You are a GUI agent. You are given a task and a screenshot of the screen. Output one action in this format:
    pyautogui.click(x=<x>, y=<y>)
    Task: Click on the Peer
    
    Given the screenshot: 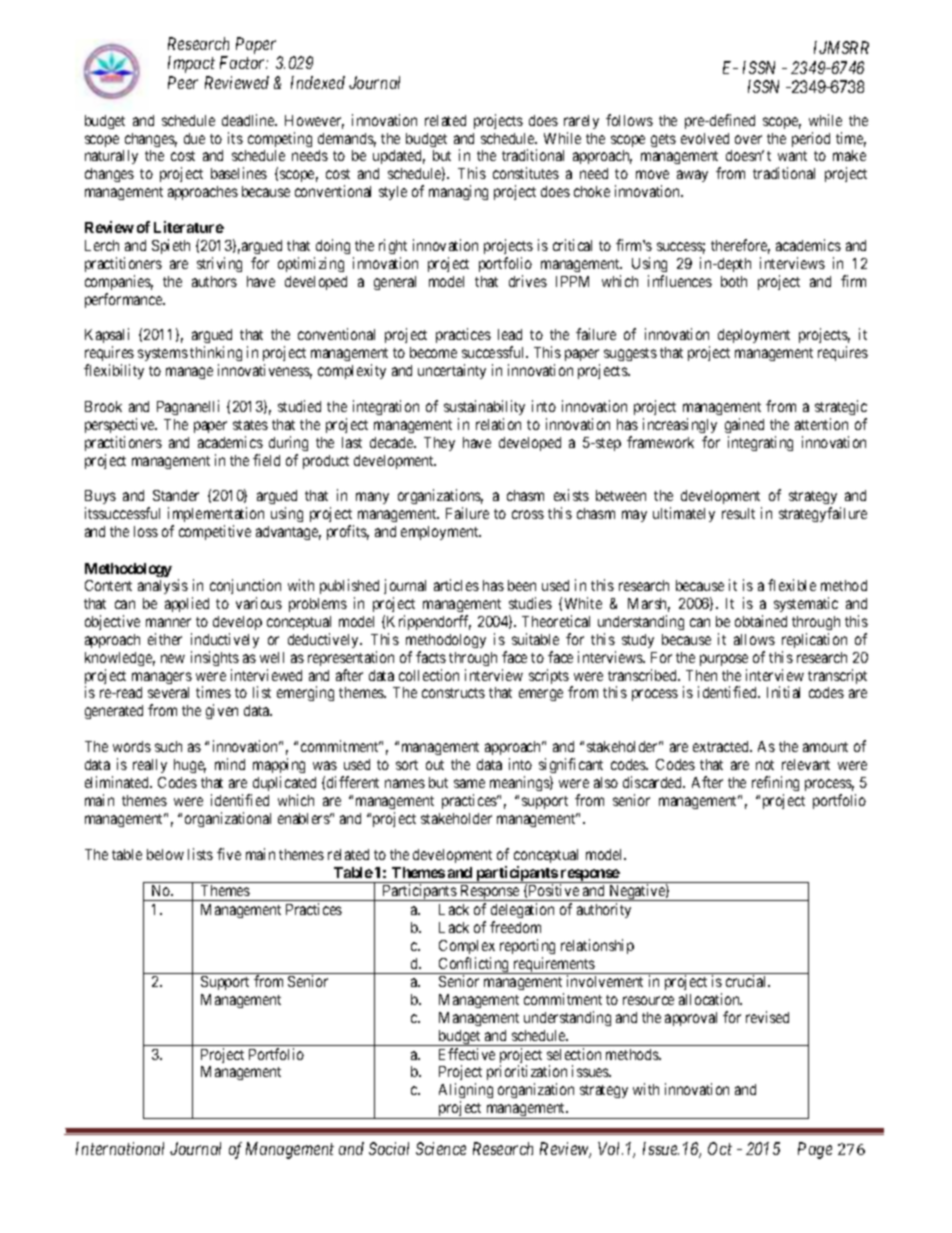 What is the action you would take?
    pyautogui.click(x=183, y=82)
